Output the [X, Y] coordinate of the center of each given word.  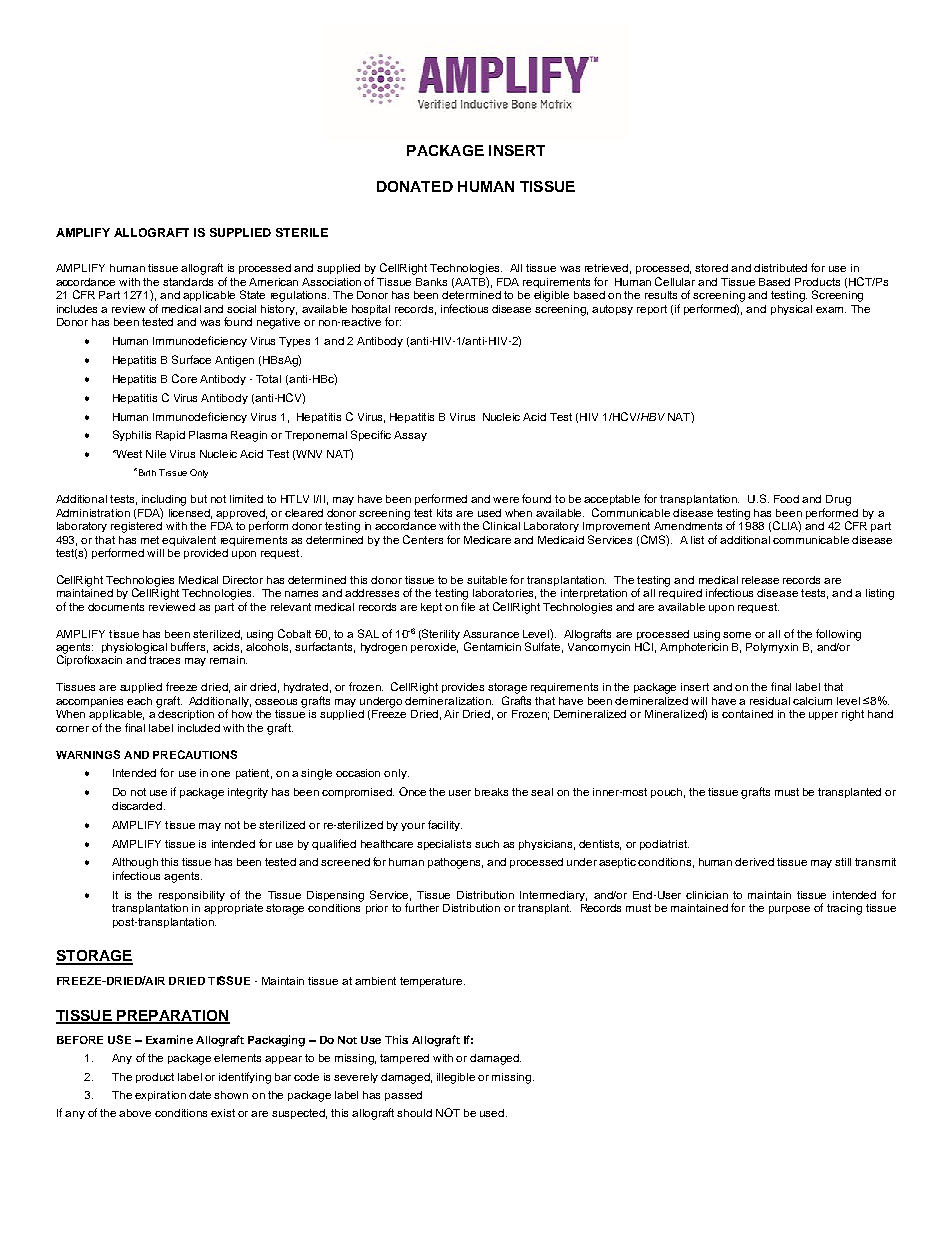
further [422, 907]
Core [184, 378]
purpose [789, 910]
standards [188, 282]
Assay [410, 436]
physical [791, 310]
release [760, 580]
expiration [160, 1096]
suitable [487, 580]
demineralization [449, 701]
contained [747, 714]
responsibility [192, 896]
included [199, 728]
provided [206, 554]
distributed [780, 268]
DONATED [415, 186]
